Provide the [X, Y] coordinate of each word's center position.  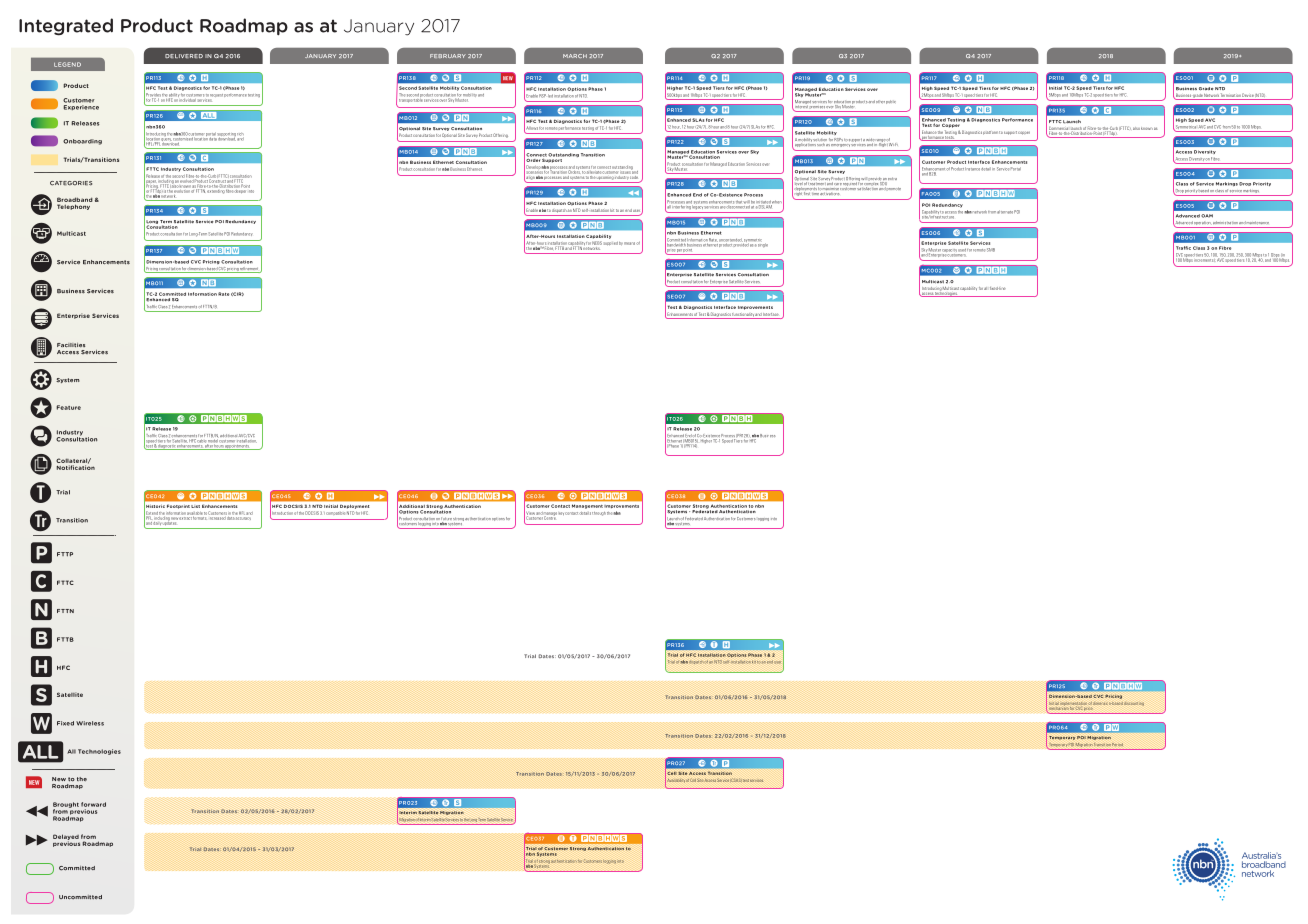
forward [93, 804]
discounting [1134, 703]
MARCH [575, 56]
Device [1248, 96]
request [216, 97]
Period [1117, 744]
